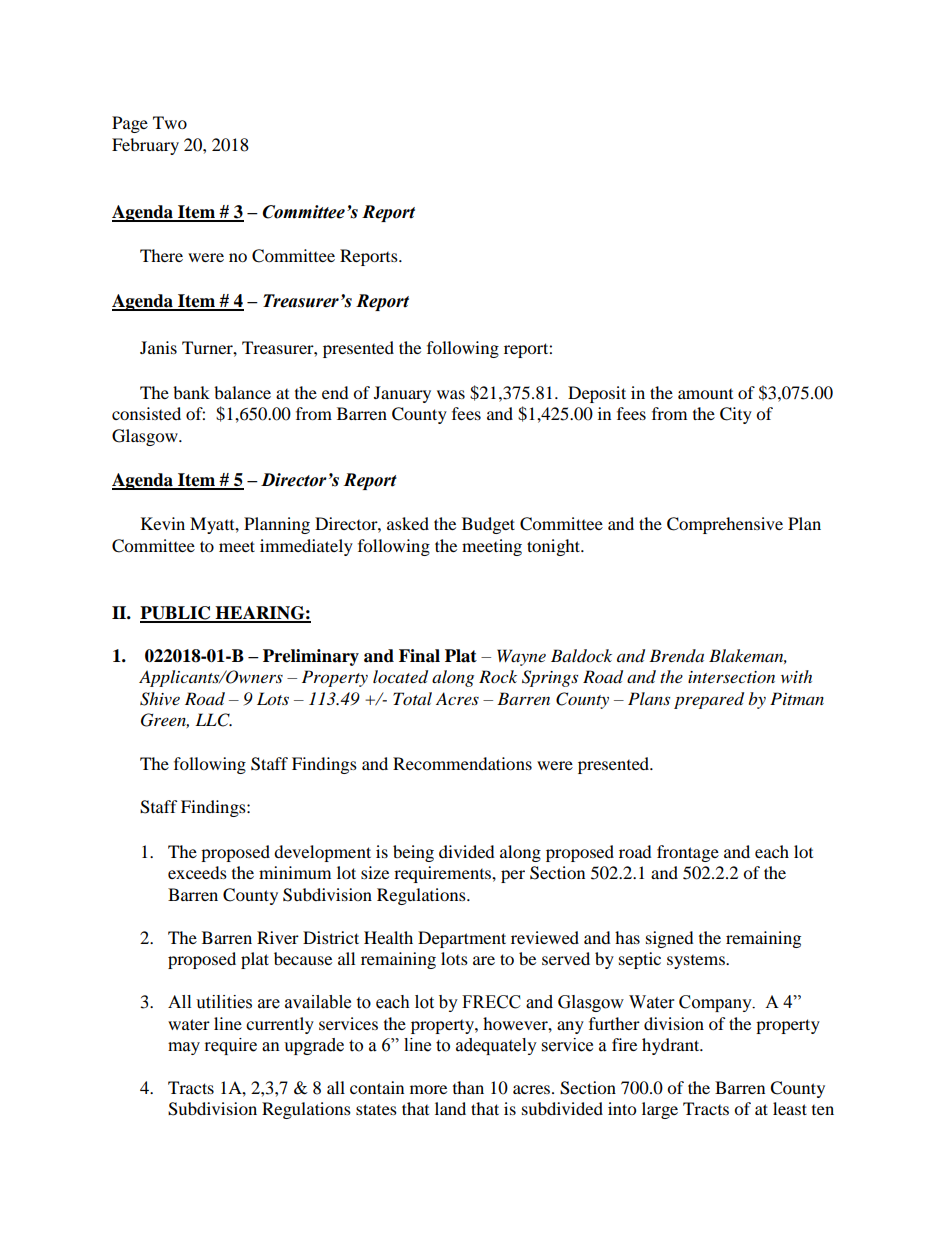 The image size is (952, 1233). Describe the element at coordinates (705, 394) in the screenshot. I see `amount` at that location.
